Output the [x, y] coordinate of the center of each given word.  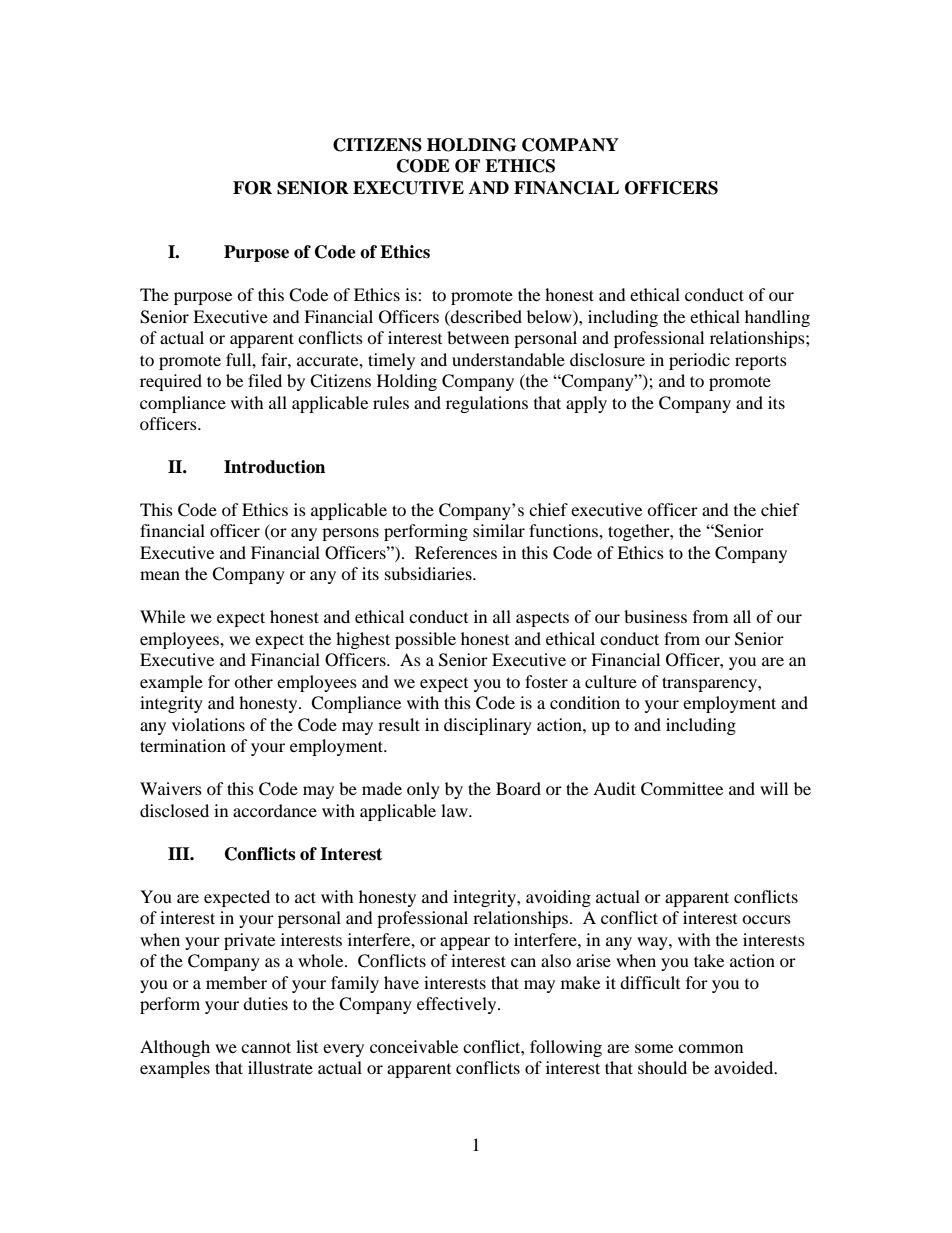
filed [265, 380]
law [455, 810]
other [253, 681]
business [655, 616]
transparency [710, 684]
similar [499, 530]
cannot [266, 1047]
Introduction [274, 467]
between [478, 337]
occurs [766, 919]
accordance [275, 810]
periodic [699, 361]
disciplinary [488, 726]
